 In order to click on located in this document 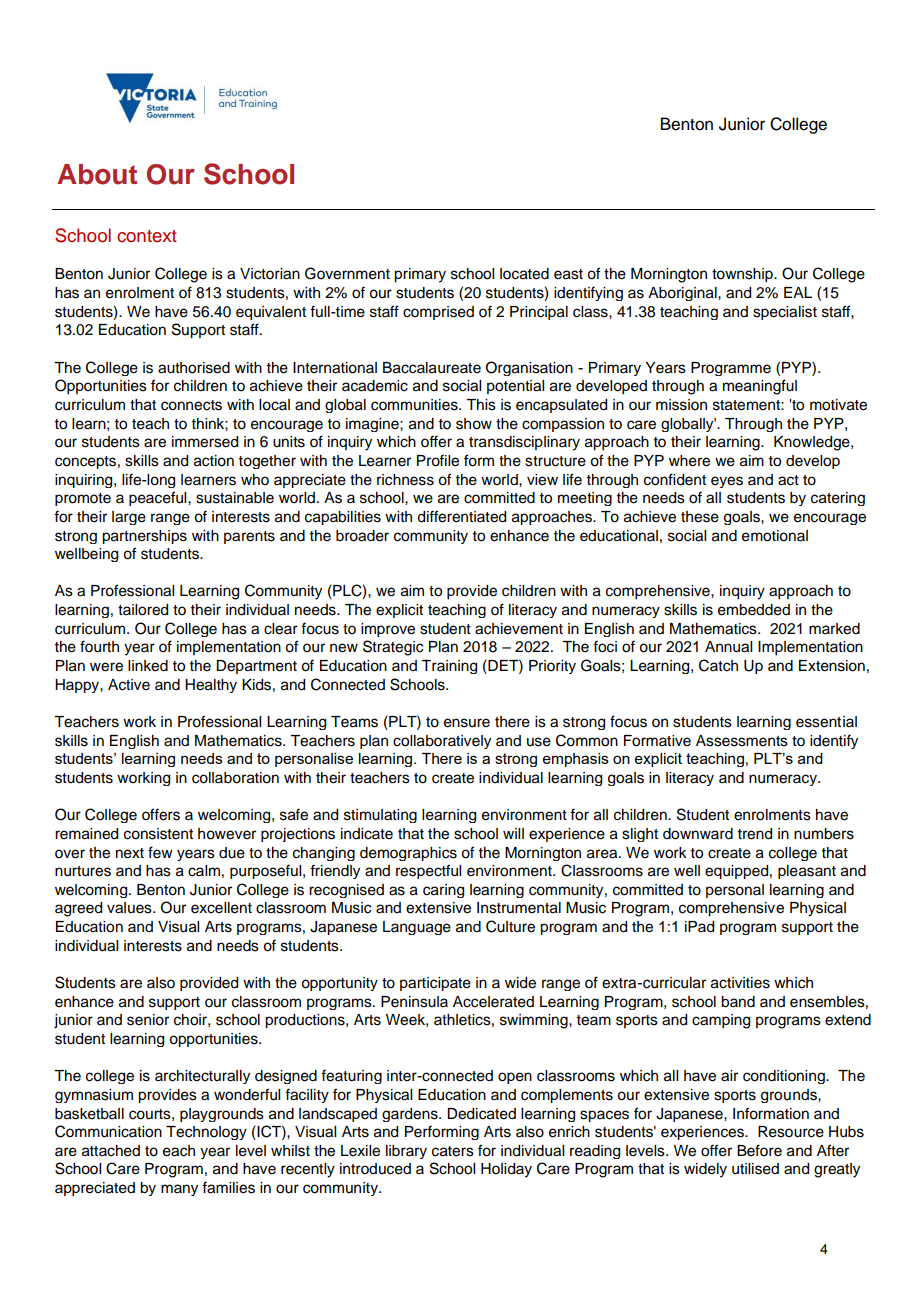, I will do `click(524, 274)`.
